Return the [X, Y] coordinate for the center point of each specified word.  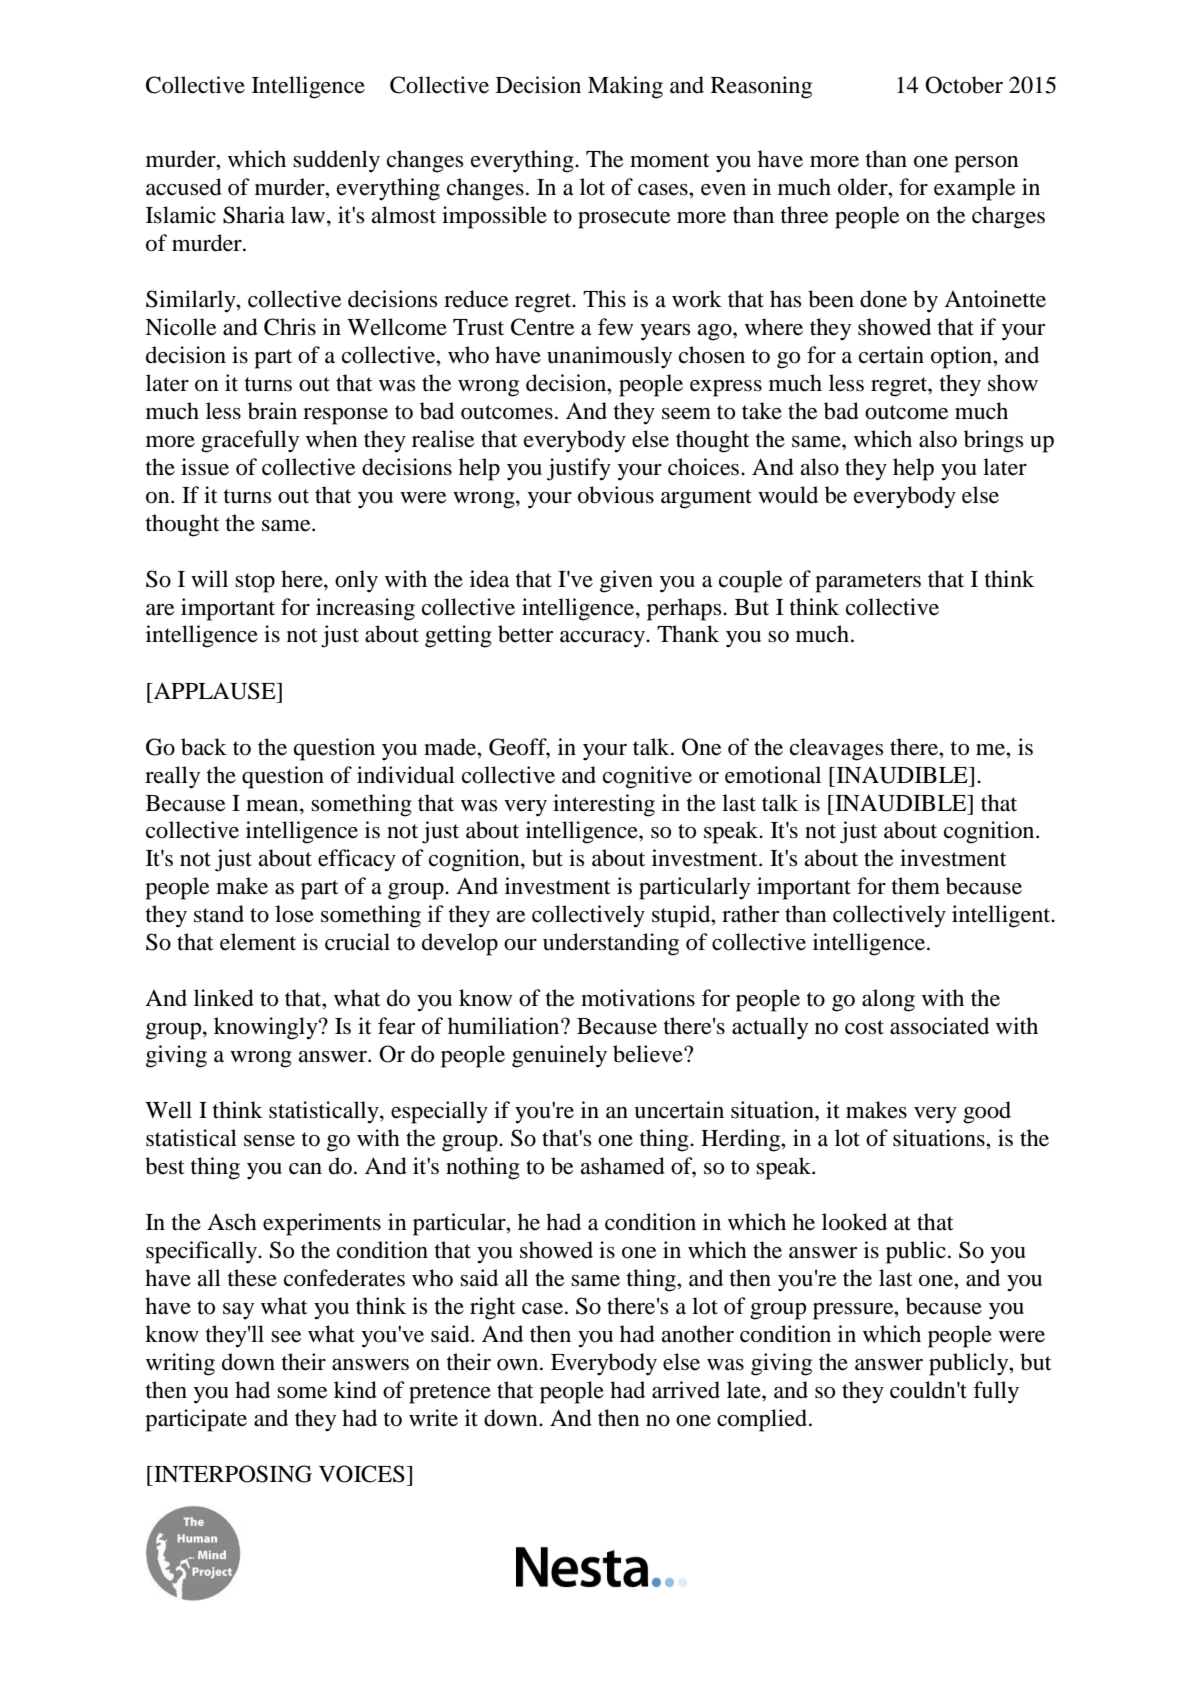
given [626, 581]
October [964, 85]
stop [255, 583]
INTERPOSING [232, 1474]
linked [224, 998]
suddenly [336, 161]
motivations [638, 998]
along [888, 1000]
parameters [868, 583]
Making [625, 87]
